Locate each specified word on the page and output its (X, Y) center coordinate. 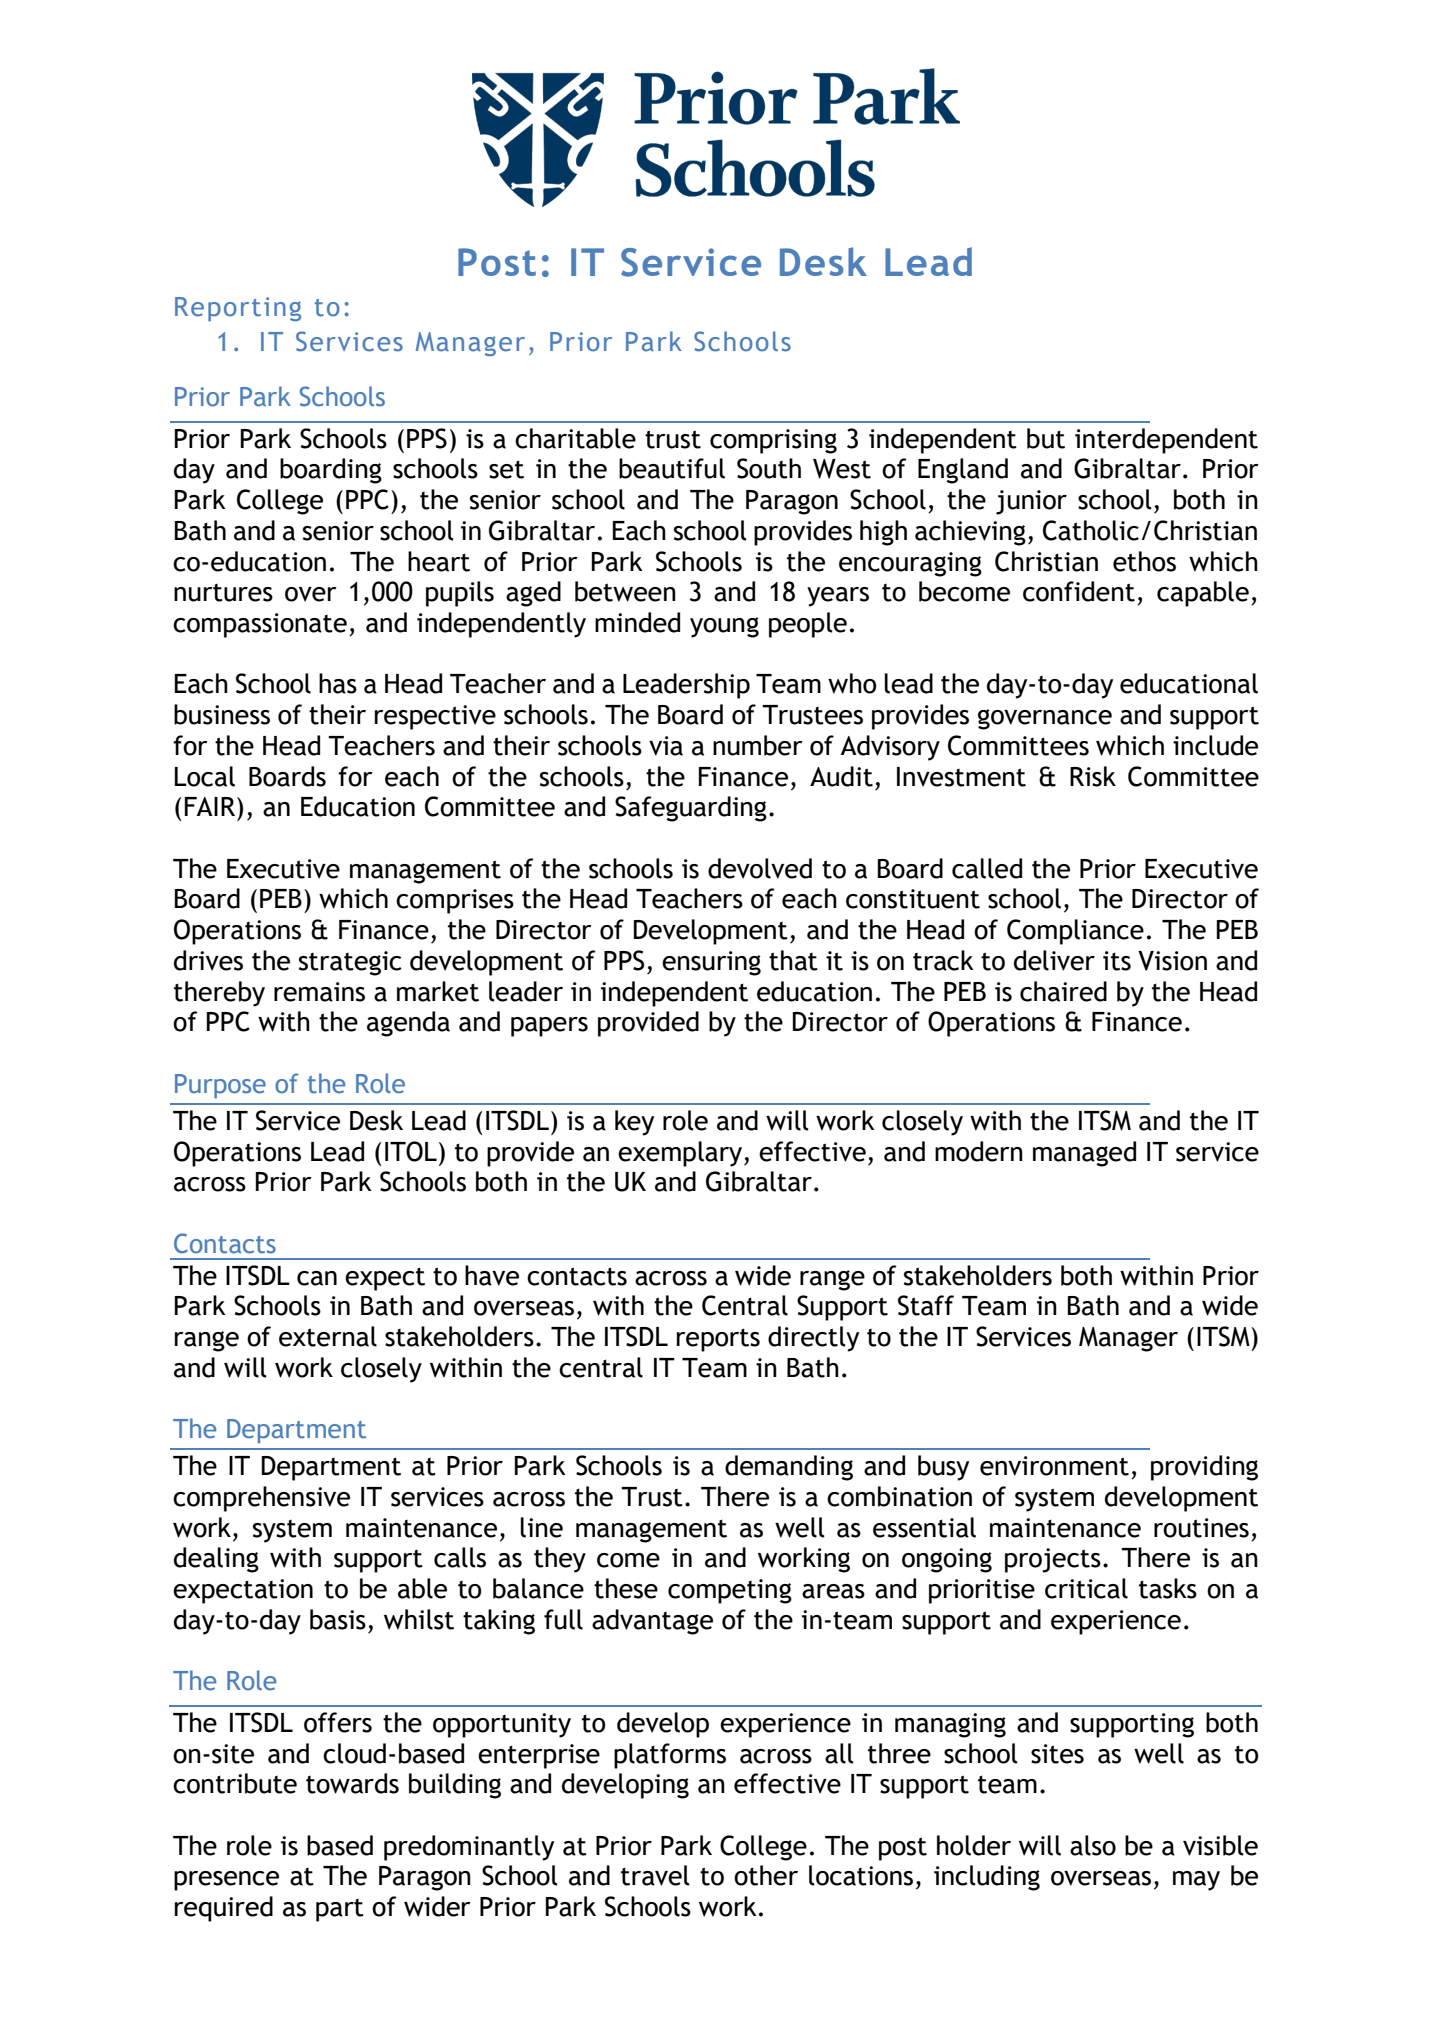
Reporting (238, 309)
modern (979, 1151)
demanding (789, 1468)
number (758, 745)
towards (352, 1783)
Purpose (220, 1086)
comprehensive (261, 1499)
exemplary (680, 1154)
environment (1054, 1466)
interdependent (1166, 441)
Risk (1093, 776)
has (338, 683)
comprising (773, 441)
